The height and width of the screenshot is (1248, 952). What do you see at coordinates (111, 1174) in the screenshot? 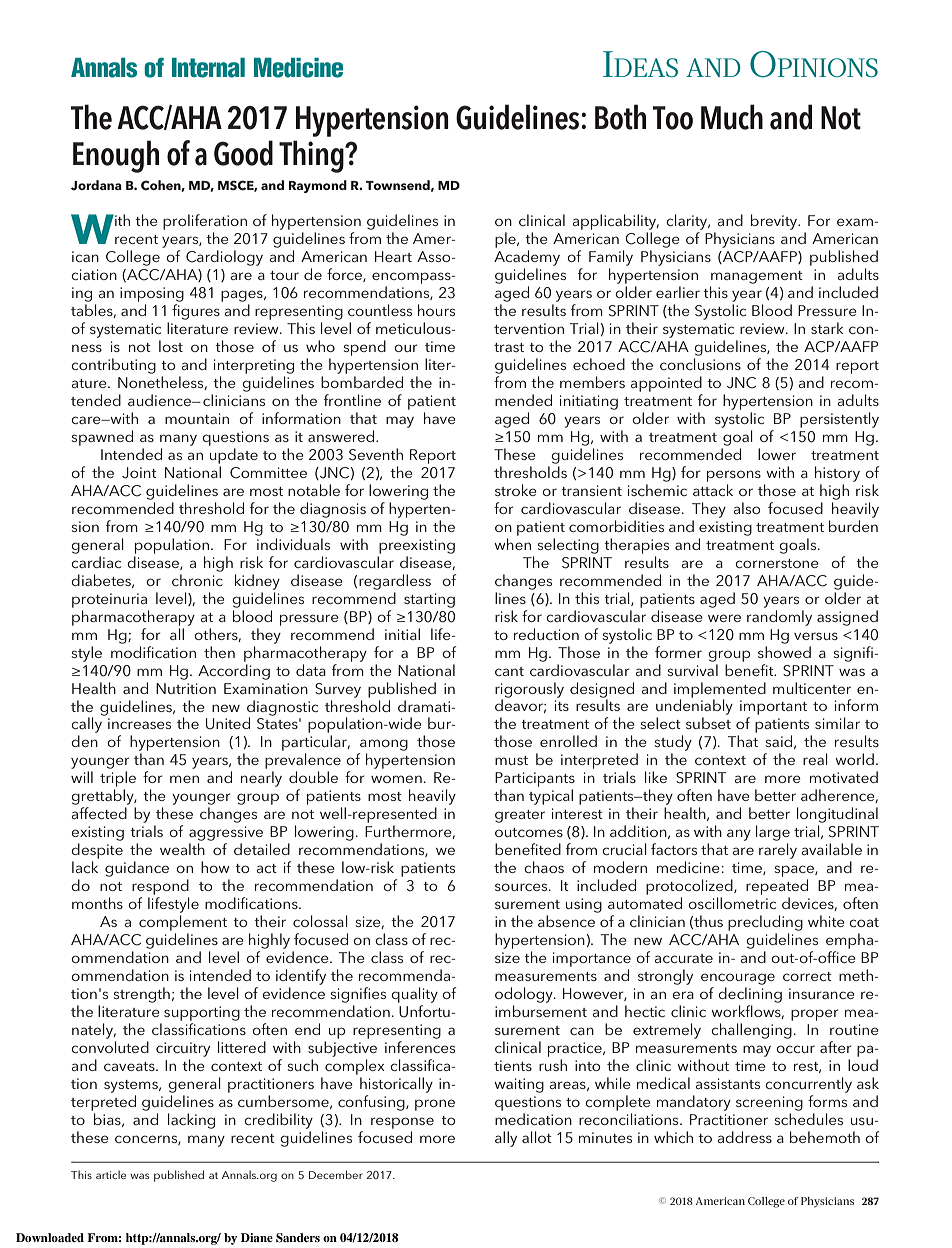
I see `article` at bounding box center [111, 1174].
